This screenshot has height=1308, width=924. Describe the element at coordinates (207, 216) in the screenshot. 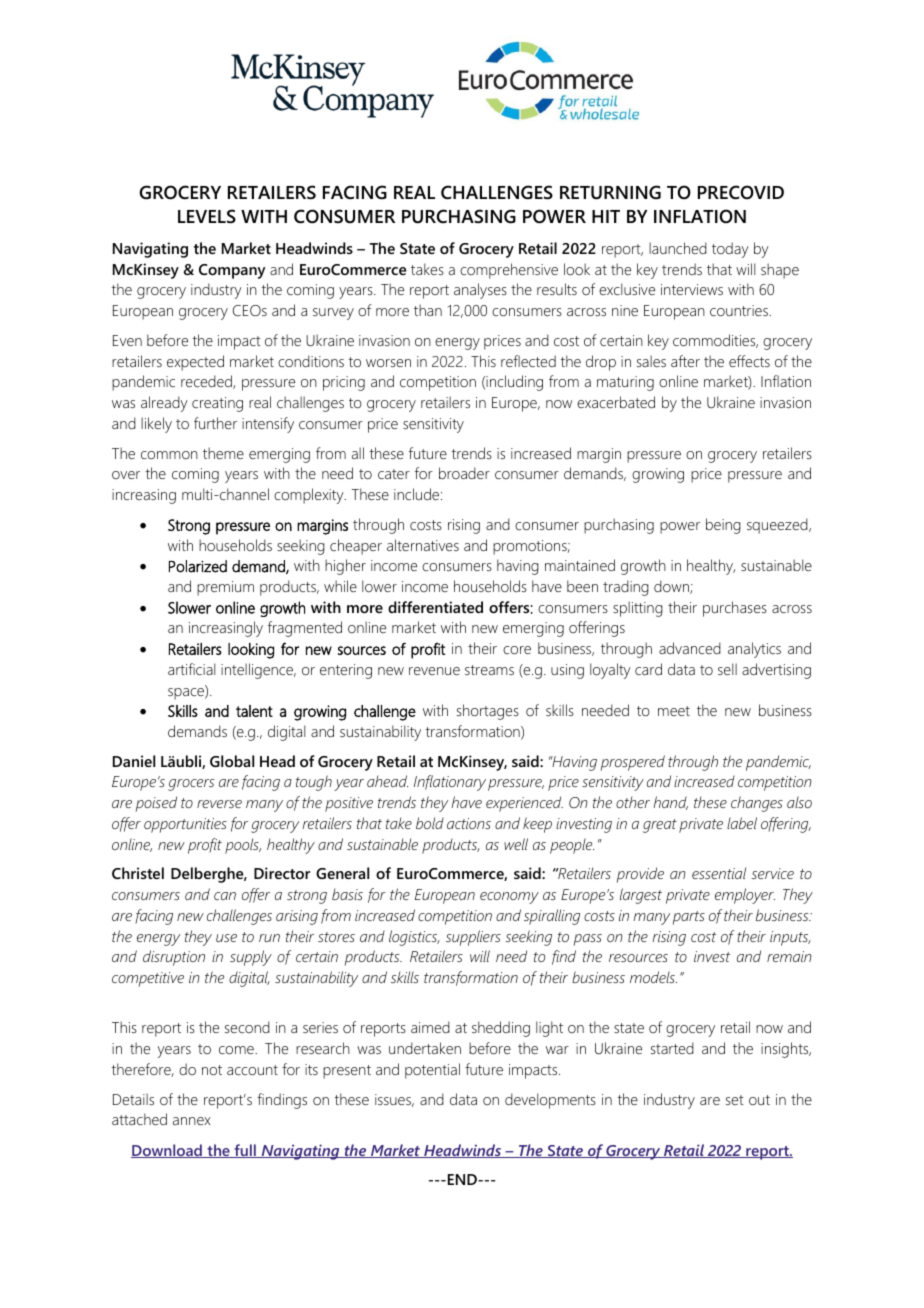

I see `LEVELS` at that location.
